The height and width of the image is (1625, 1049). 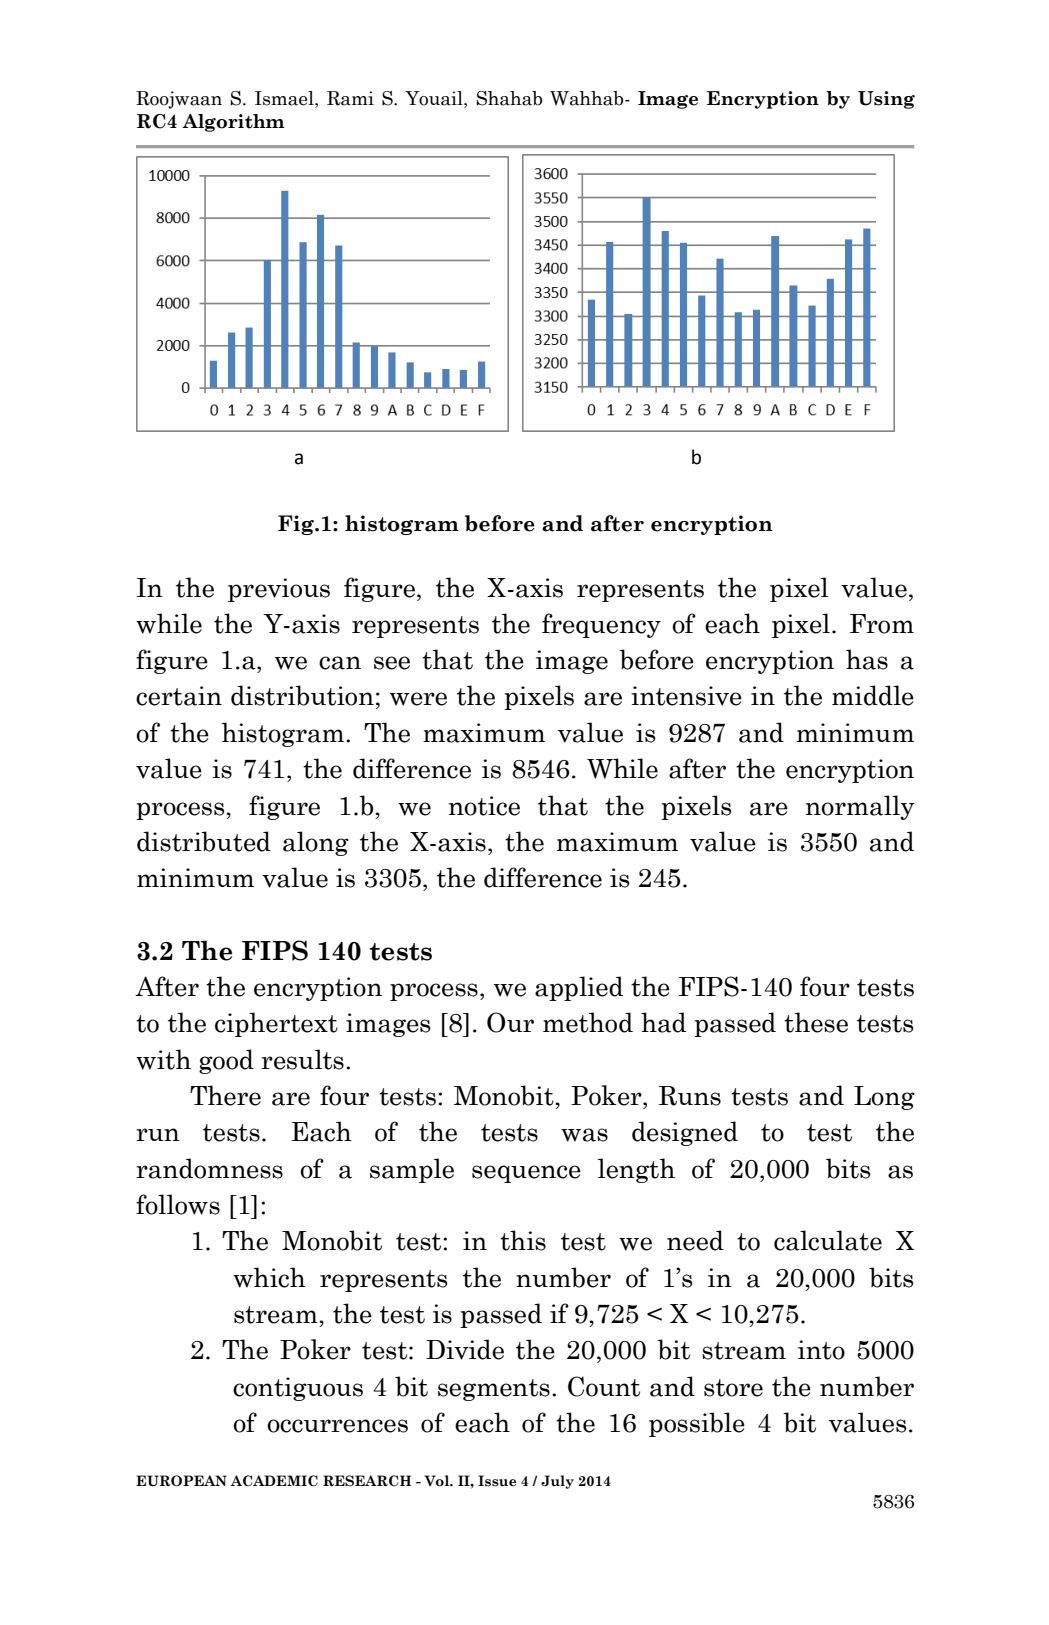 What do you see at coordinates (601, 625) in the image?
I see `frequency` at bounding box center [601, 625].
